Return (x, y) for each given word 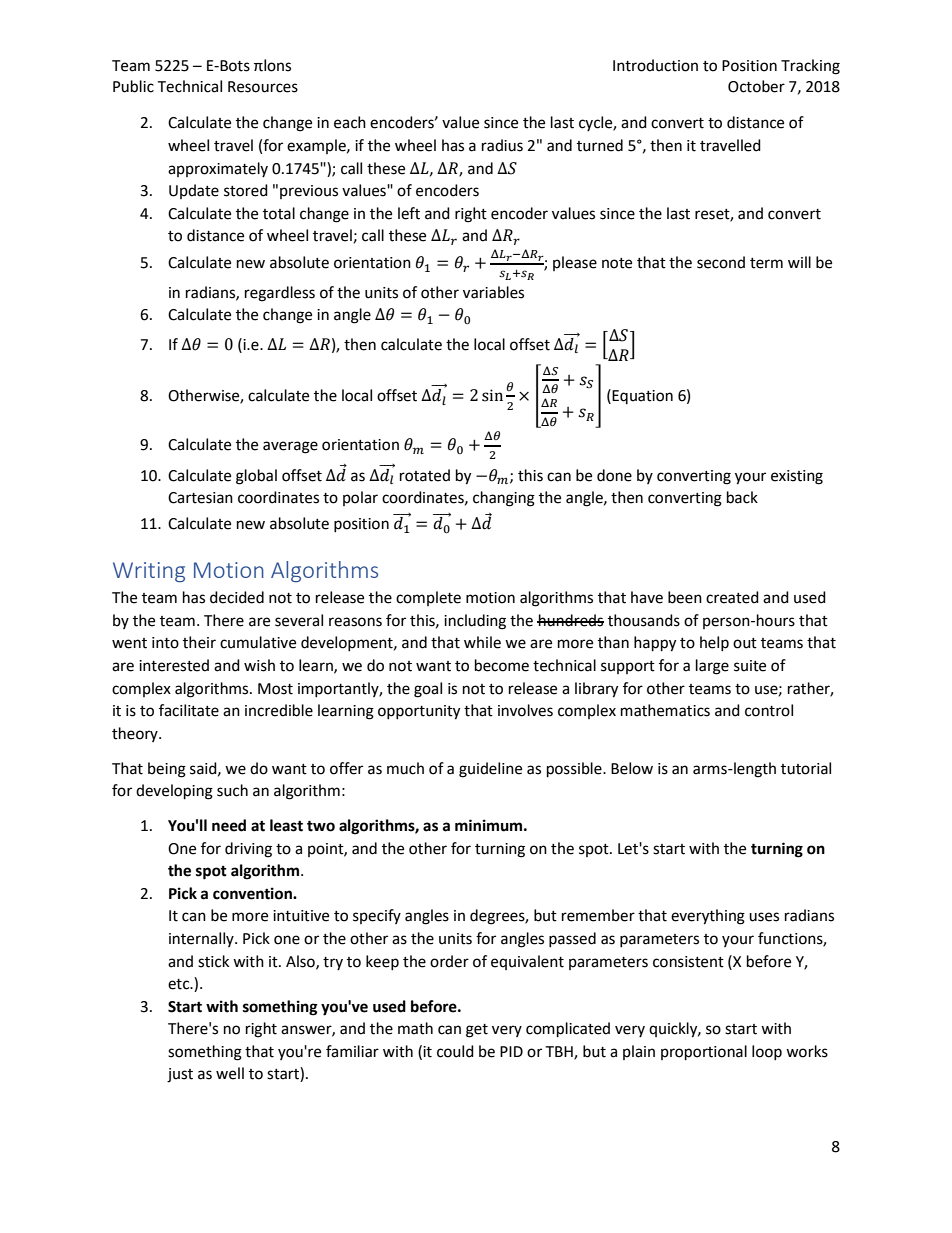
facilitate (189, 710)
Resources (263, 87)
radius (502, 145)
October (756, 86)
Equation (642, 397)
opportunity (419, 712)
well (230, 1073)
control (769, 710)
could (455, 1051)
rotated (425, 475)
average (290, 447)
